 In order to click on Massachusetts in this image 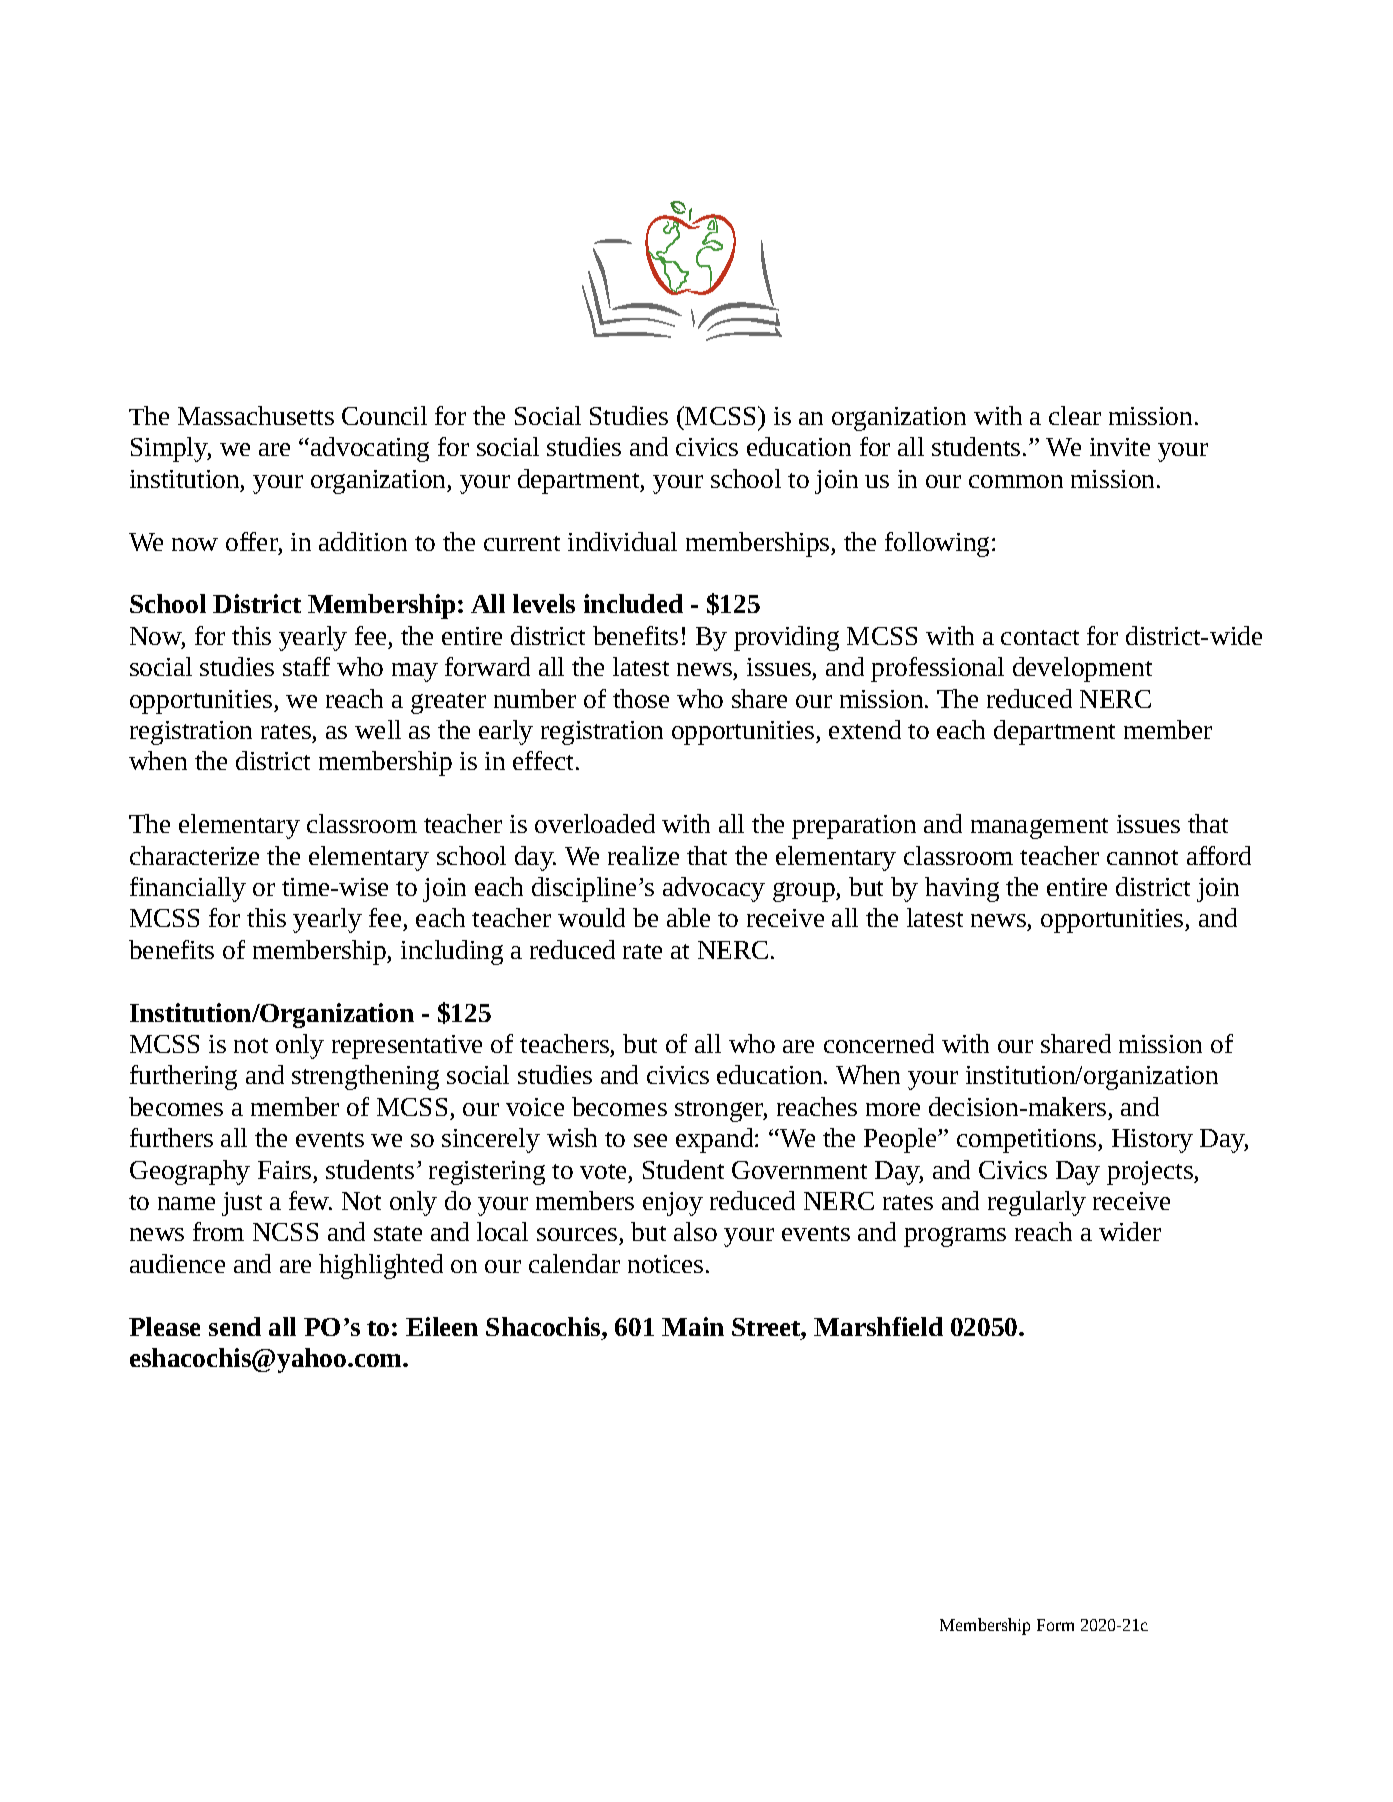, I will do `click(256, 415)`.
